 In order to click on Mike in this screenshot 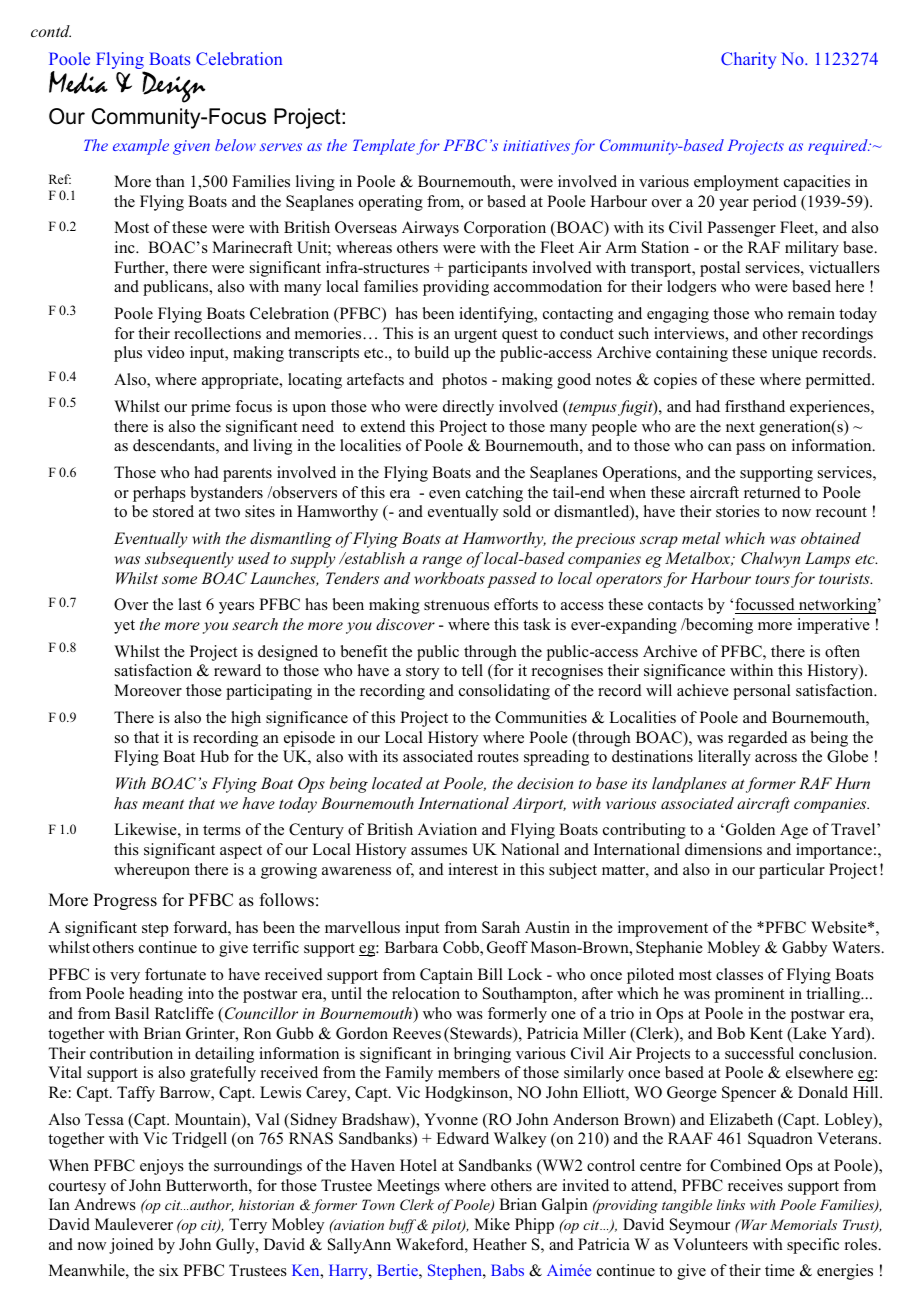, I will do `click(492, 1224)`.
